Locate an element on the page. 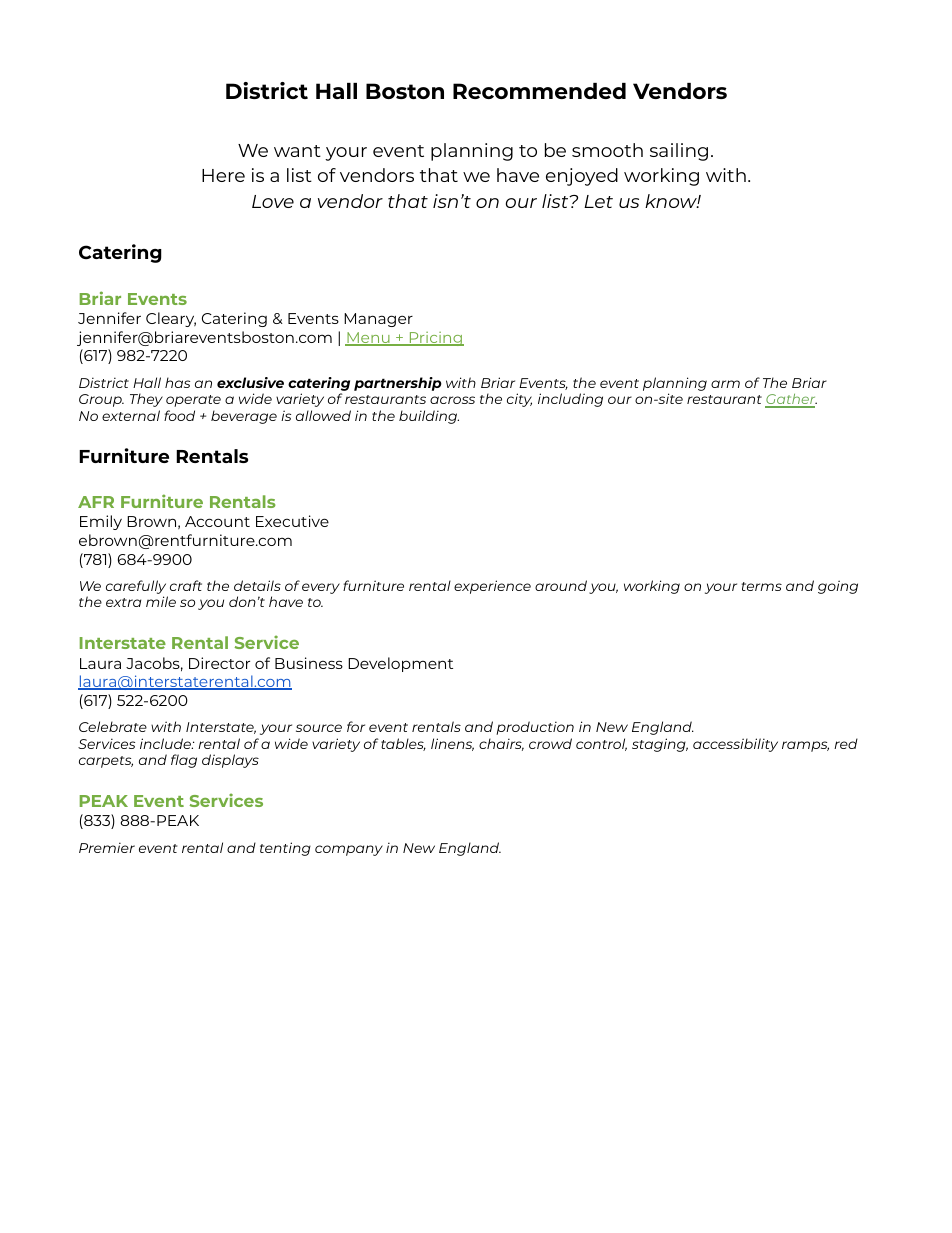 This image has height=1233, width=952. company is located at coordinates (349, 850).
